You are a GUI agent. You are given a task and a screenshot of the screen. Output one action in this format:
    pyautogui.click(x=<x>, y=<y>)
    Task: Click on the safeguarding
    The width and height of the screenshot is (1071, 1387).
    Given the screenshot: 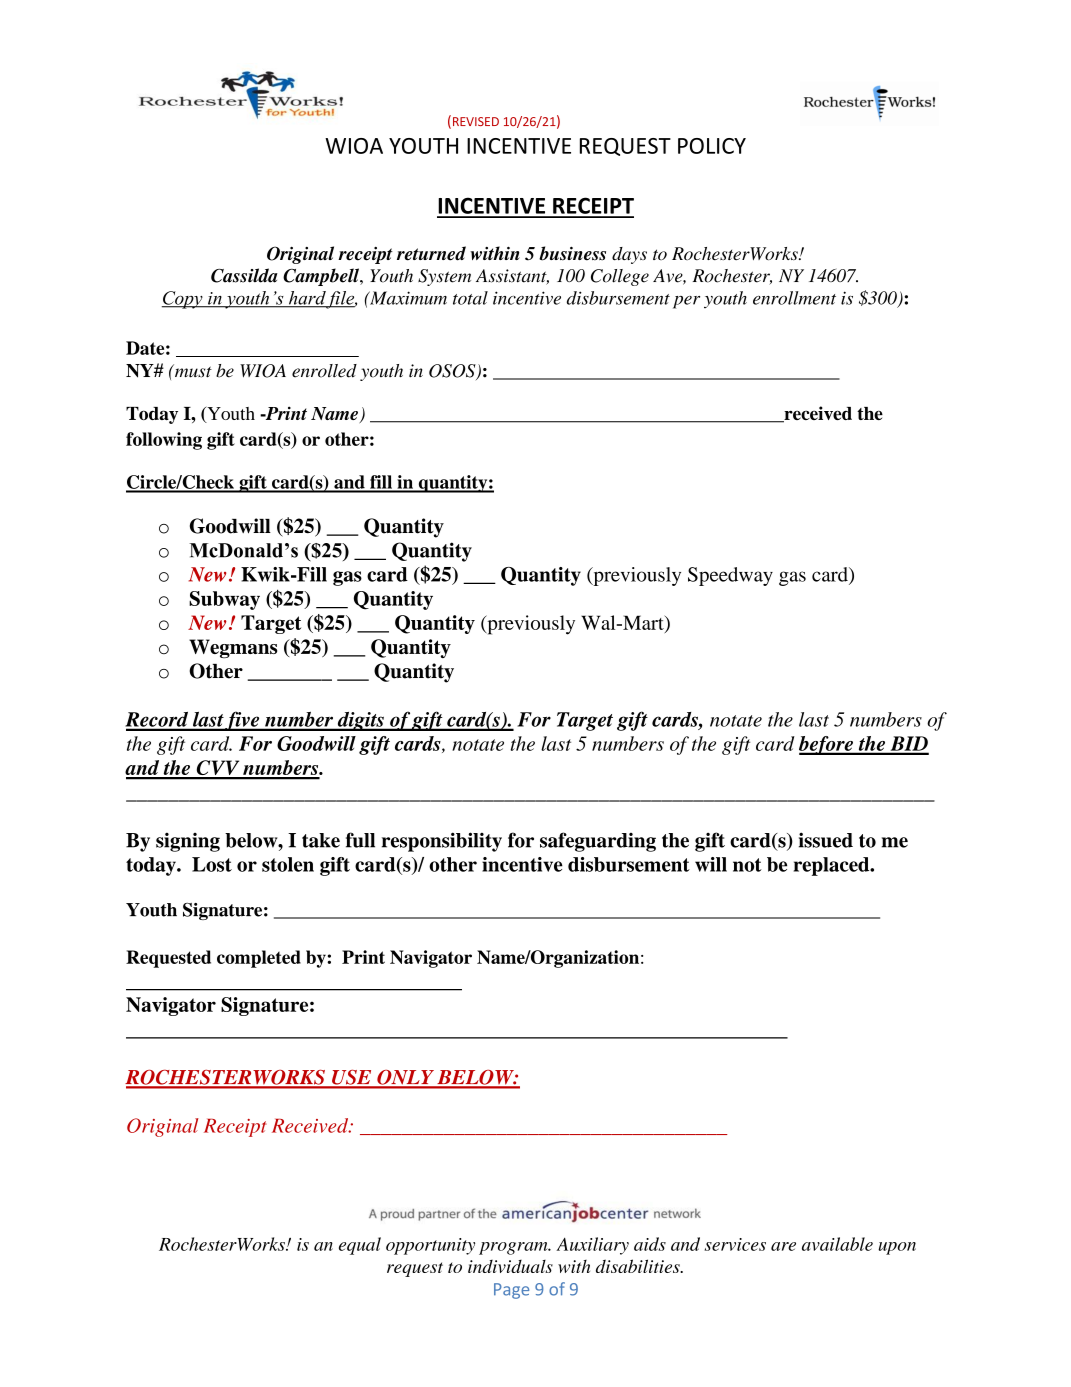 What is the action you would take?
    pyautogui.click(x=598, y=842)
